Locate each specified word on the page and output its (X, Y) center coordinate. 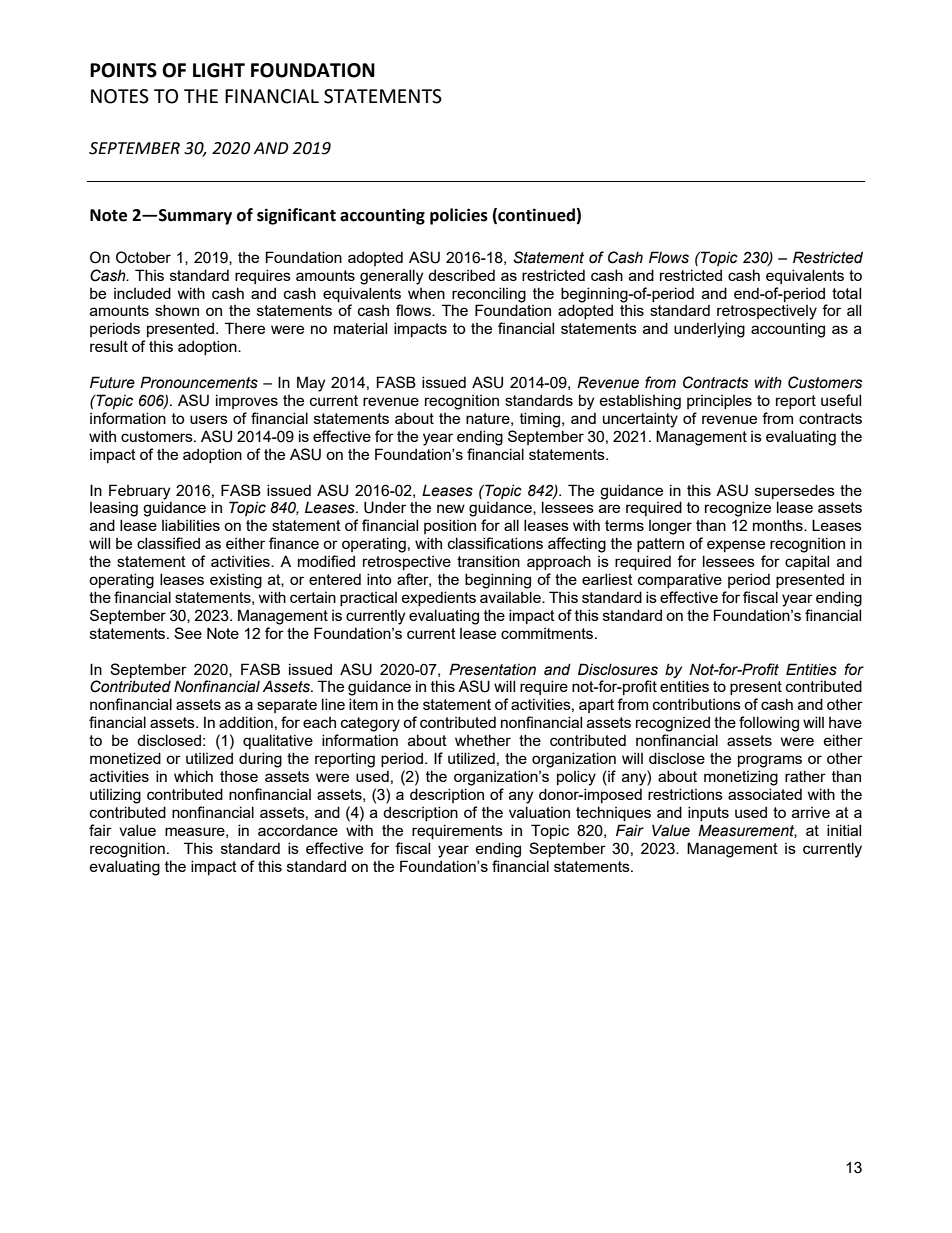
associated (765, 794)
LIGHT (219, 70)
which (193, 776)
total (846, 293)
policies (459, 216)
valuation (539, 812)
